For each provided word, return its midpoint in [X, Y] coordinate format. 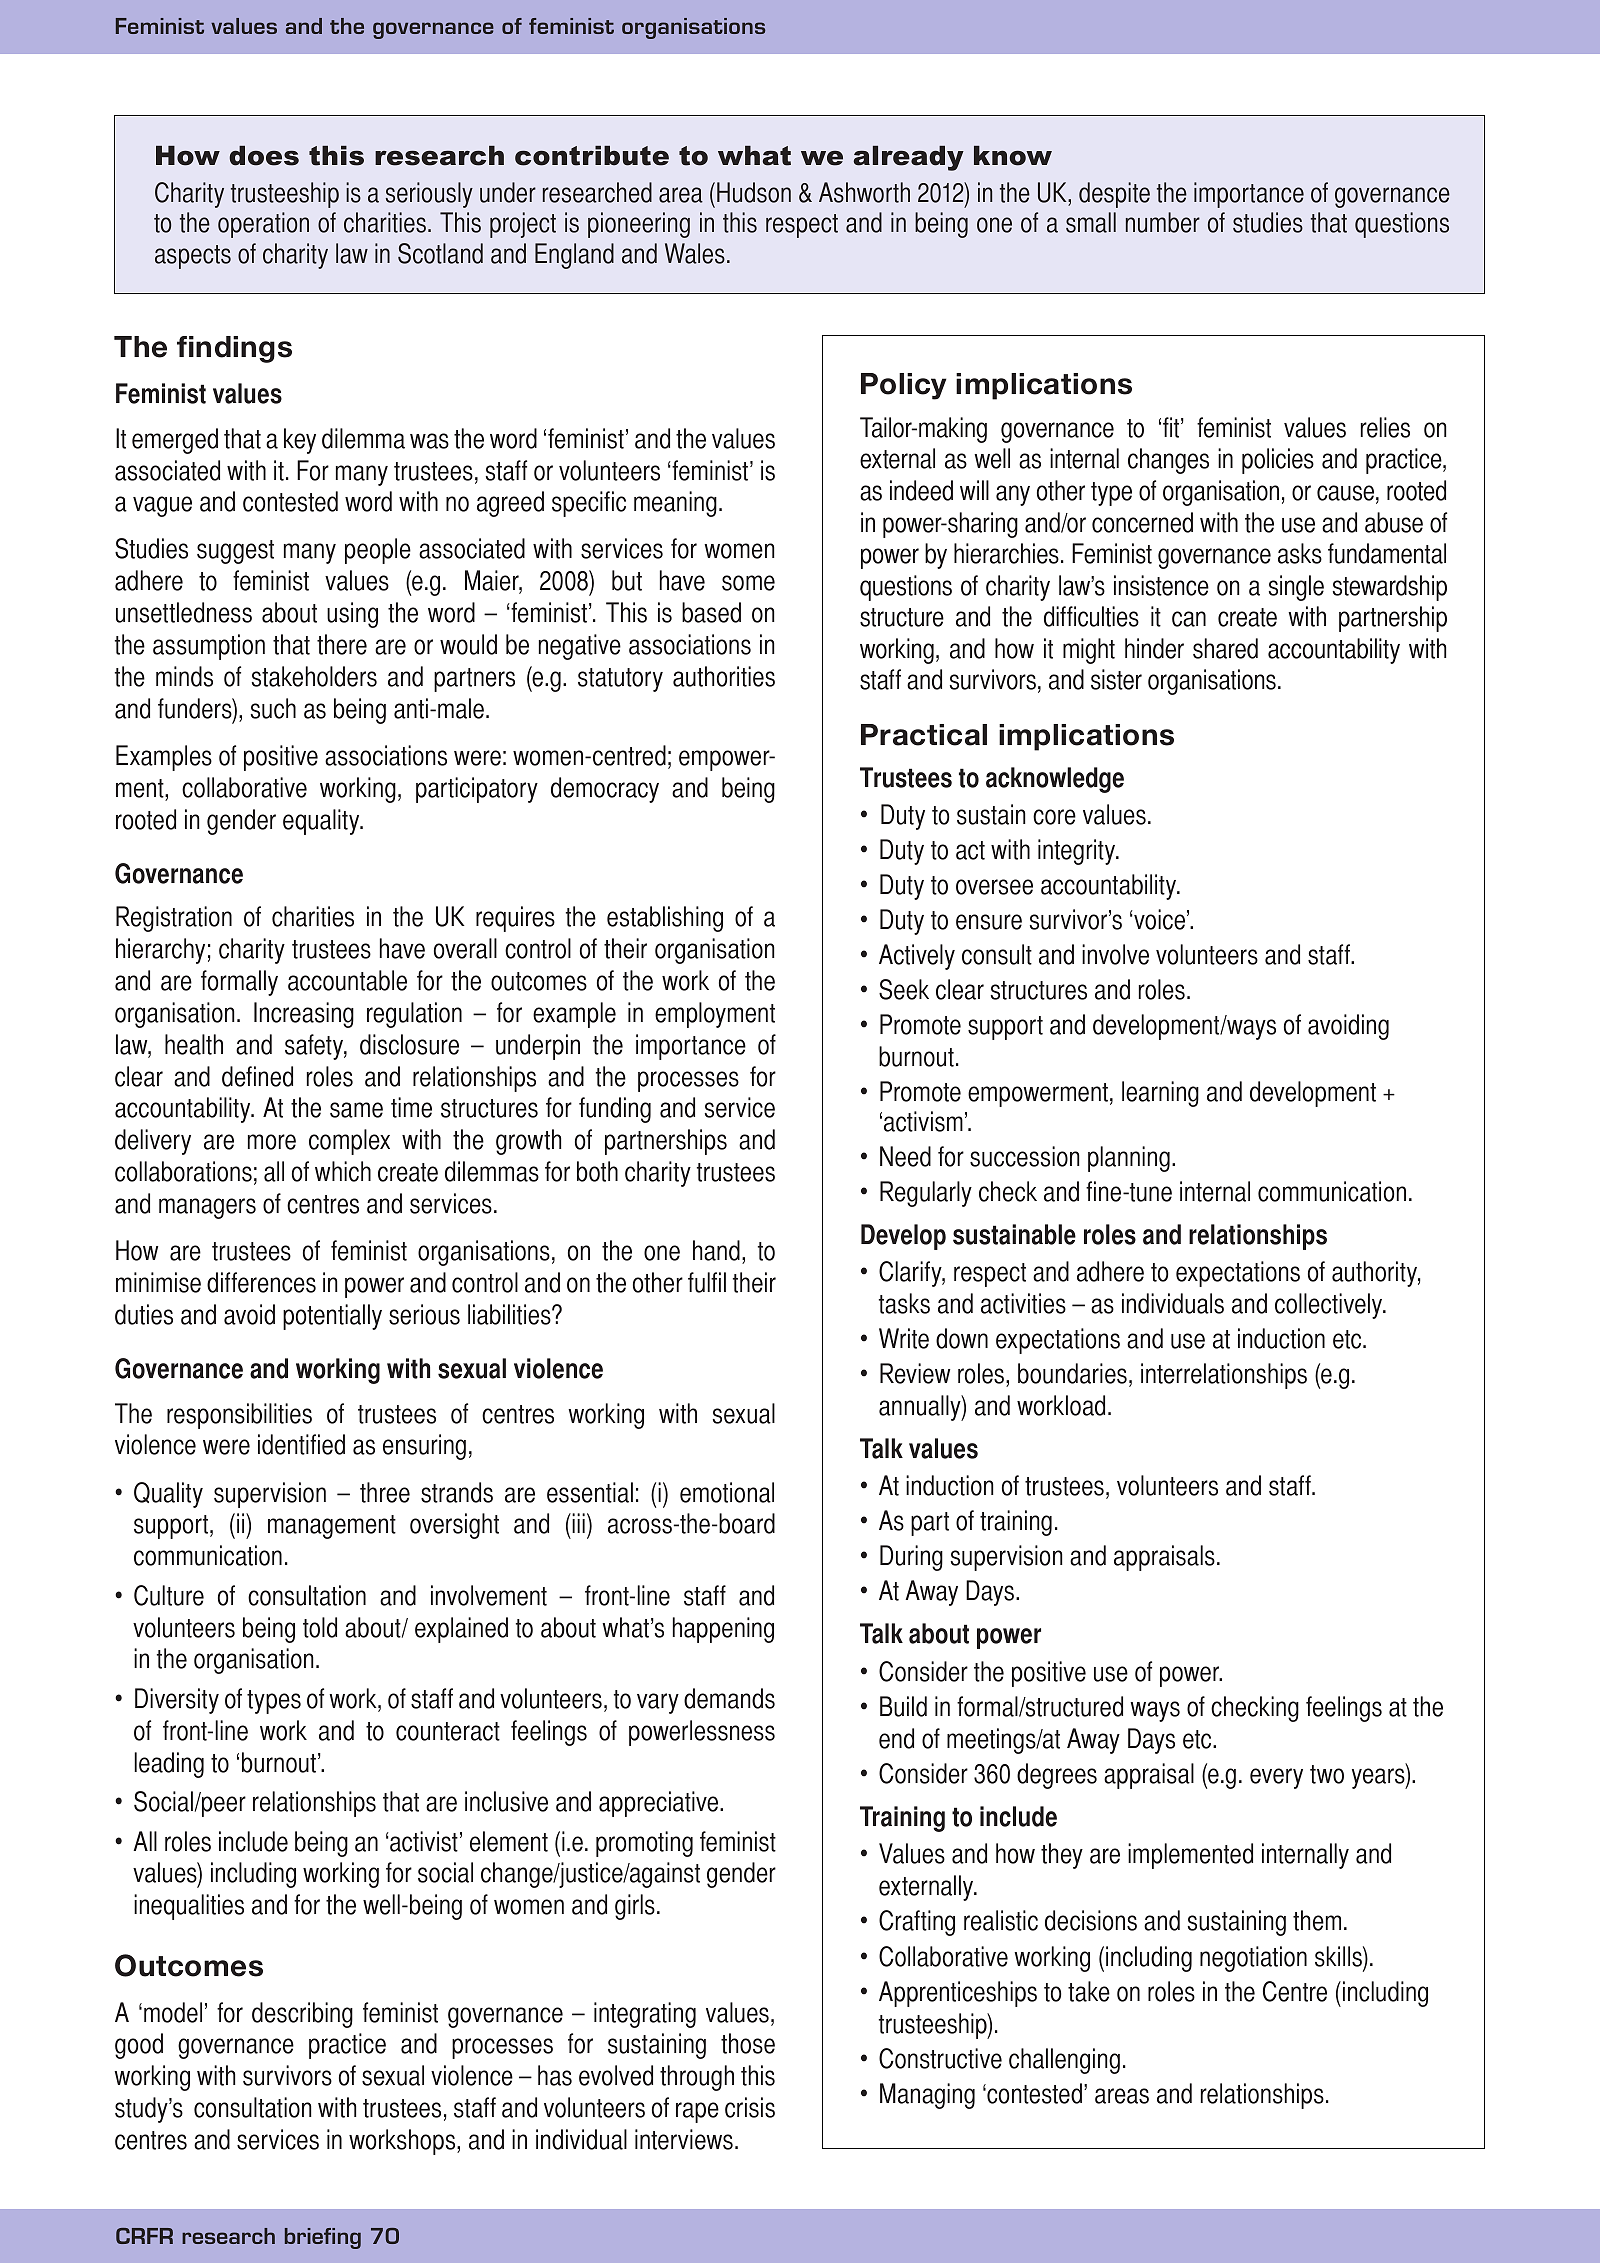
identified [301, 1444]
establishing [665, 919]
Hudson [754, 192]
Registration [174, 919]
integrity [1078, 852]
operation [263, 225]
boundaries [1072, 1373]
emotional [727, 1492]
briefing [323, 2238]
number [1163, 222]
